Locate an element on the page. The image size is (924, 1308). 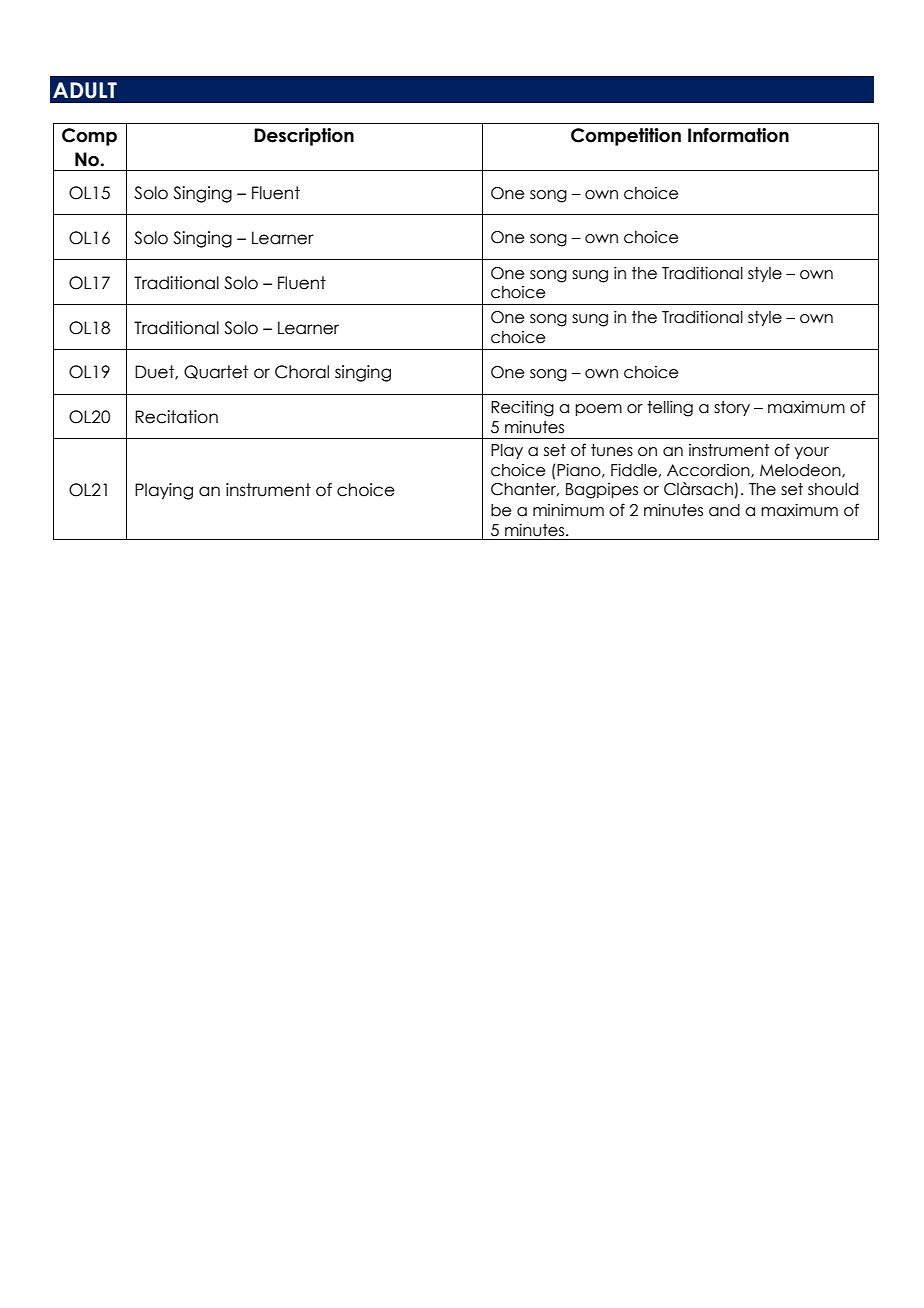
and is located at coordinates (724, 510).
